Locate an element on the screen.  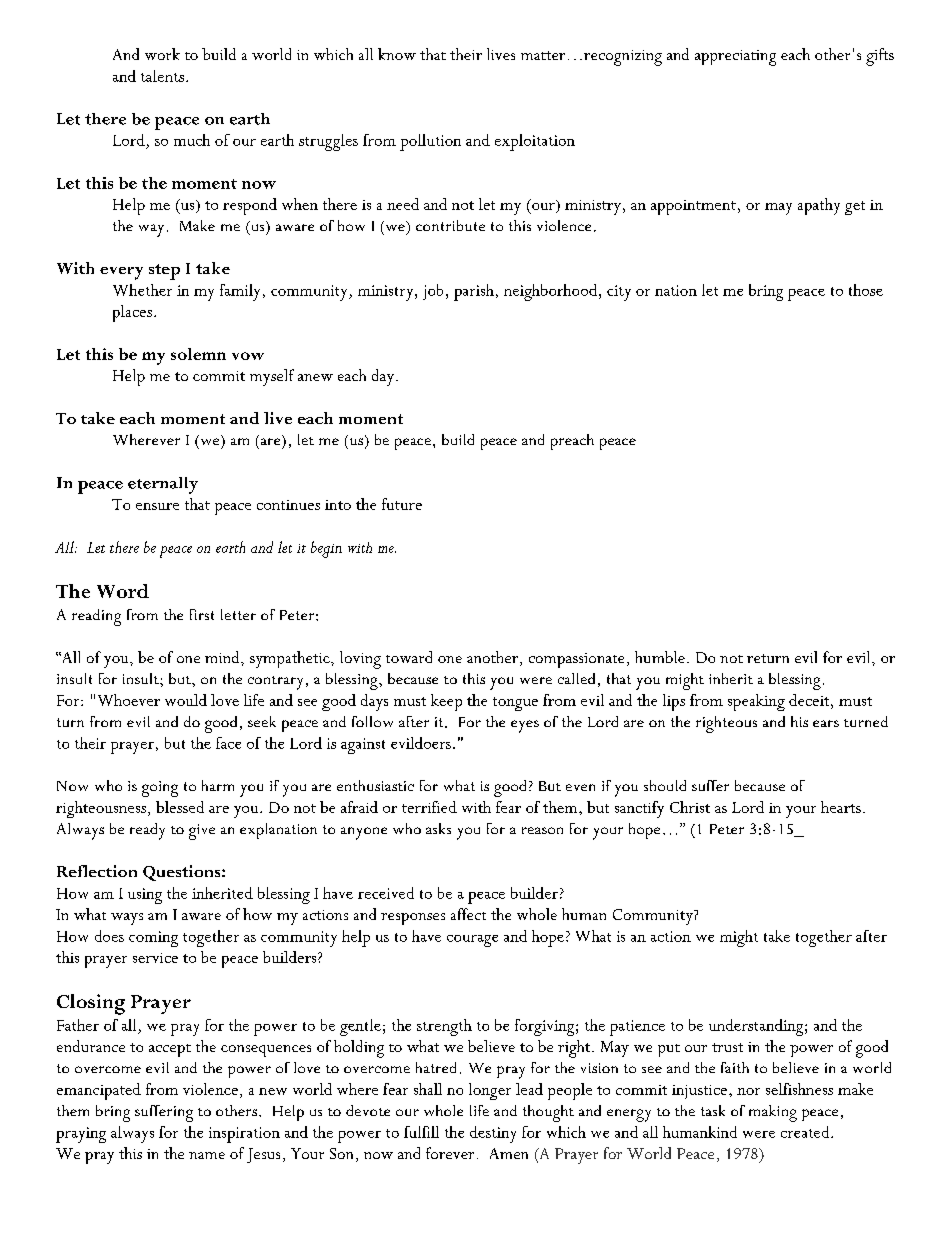
parish is located at coordinates (474, 292).
